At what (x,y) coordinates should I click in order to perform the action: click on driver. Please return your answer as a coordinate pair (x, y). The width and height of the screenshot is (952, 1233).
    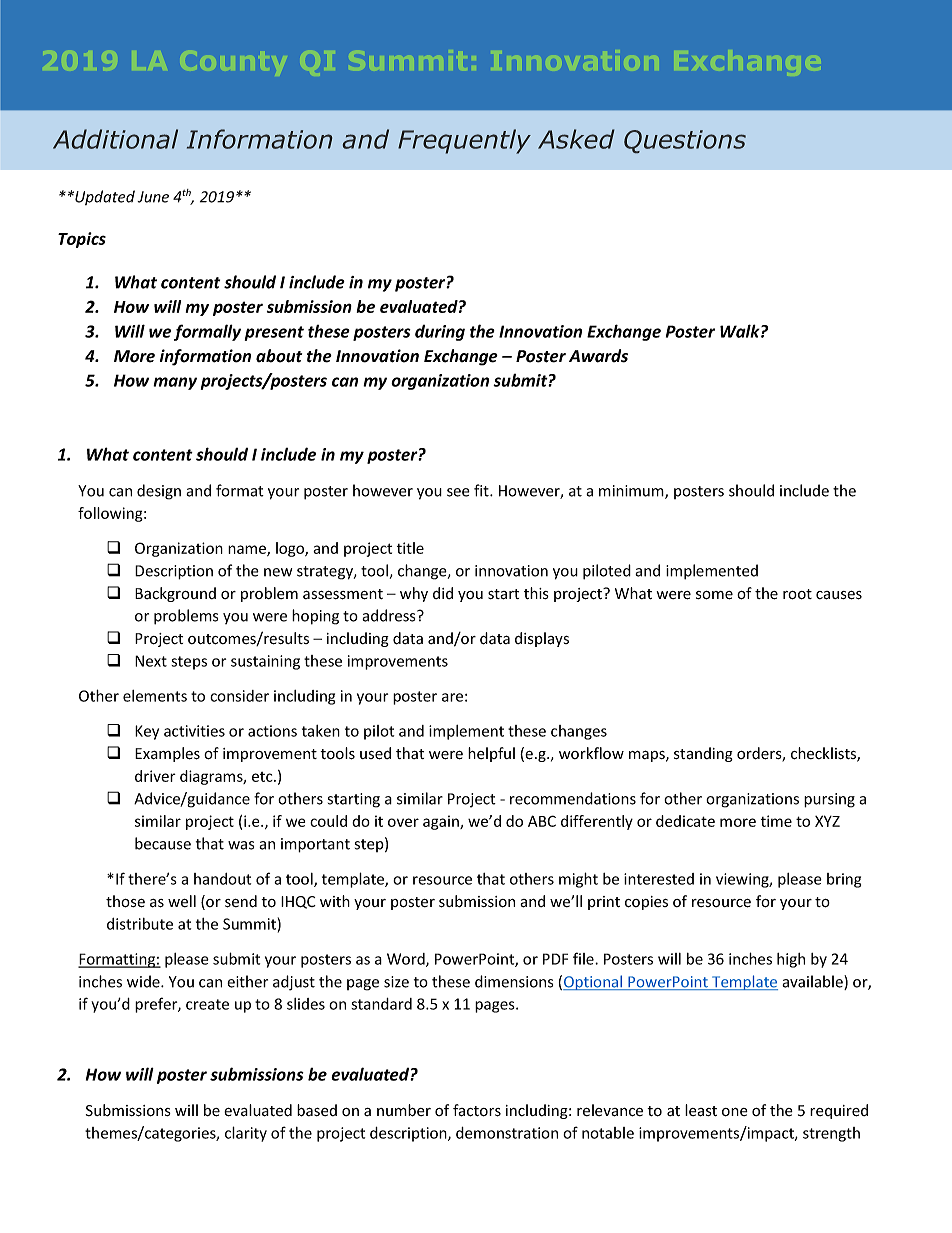
    Looking at the image, I should click on (155, 776).
